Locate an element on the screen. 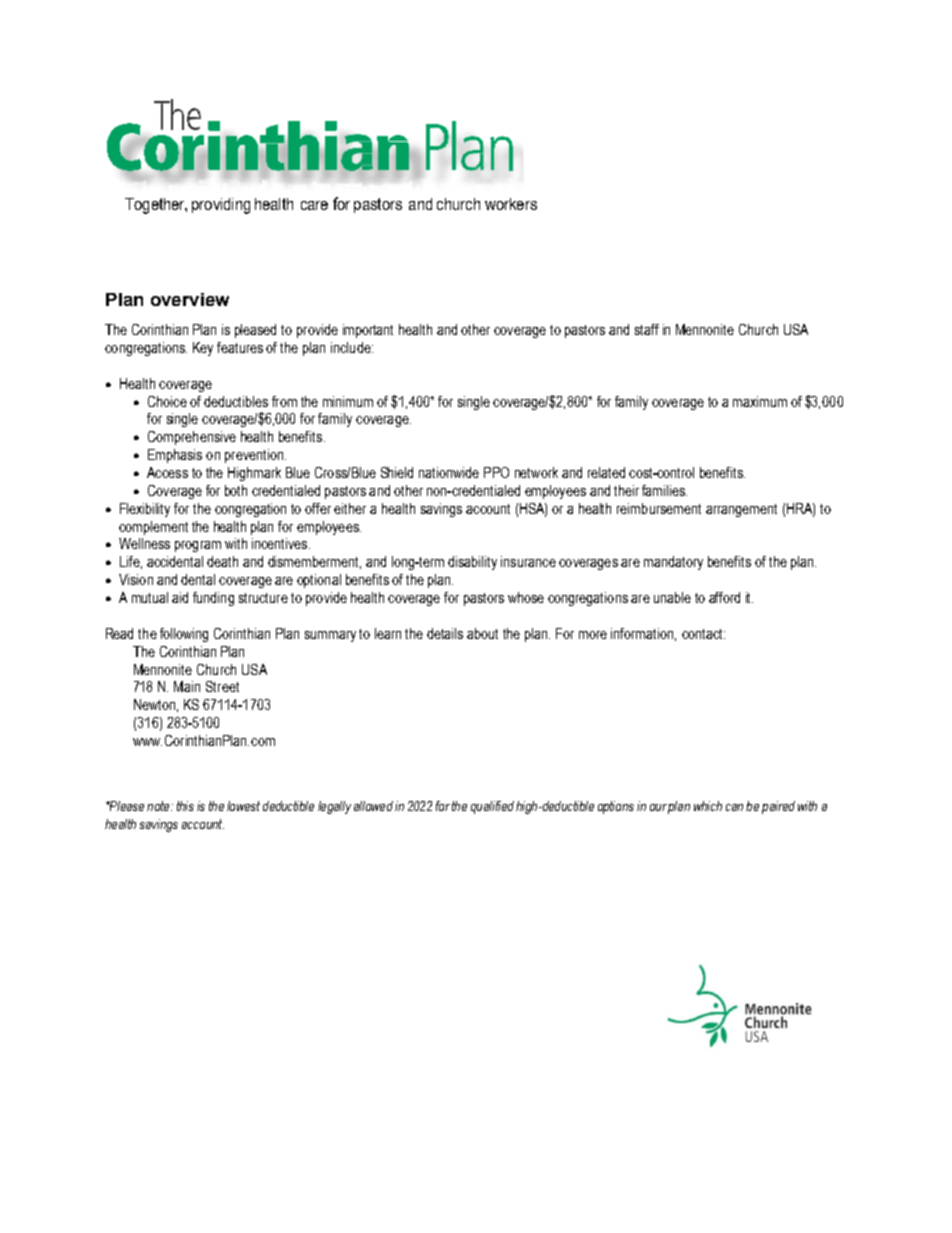 Image resolution: width=952 pixels, height=1233 pixels. staff is located at coordinates (647, 329).
